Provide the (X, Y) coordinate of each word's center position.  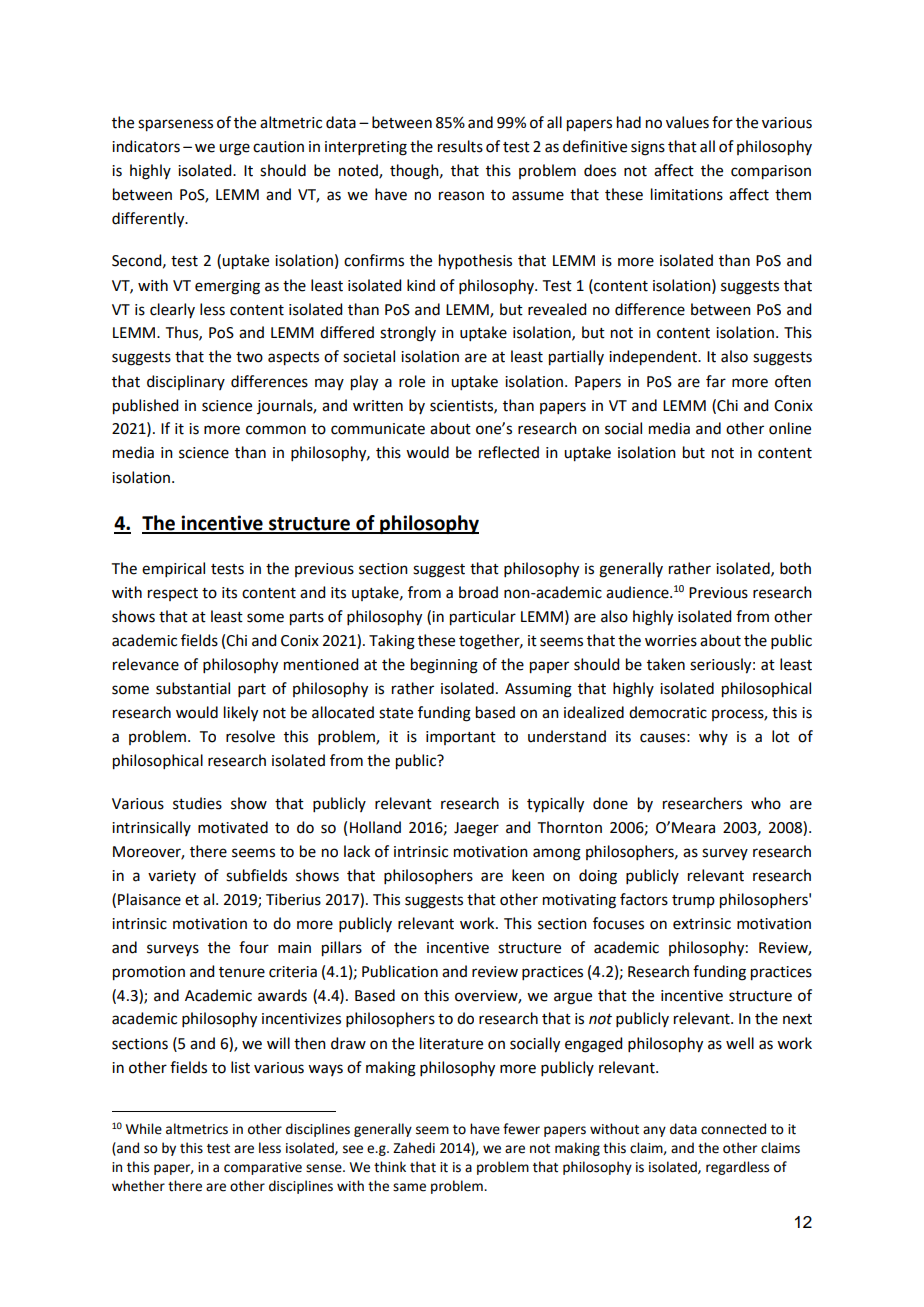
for (722, 122)
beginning (444, 666)
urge (234, 149)
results (460, 146)
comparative (263, 1168)
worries (671, 641)
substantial (193, 688)
